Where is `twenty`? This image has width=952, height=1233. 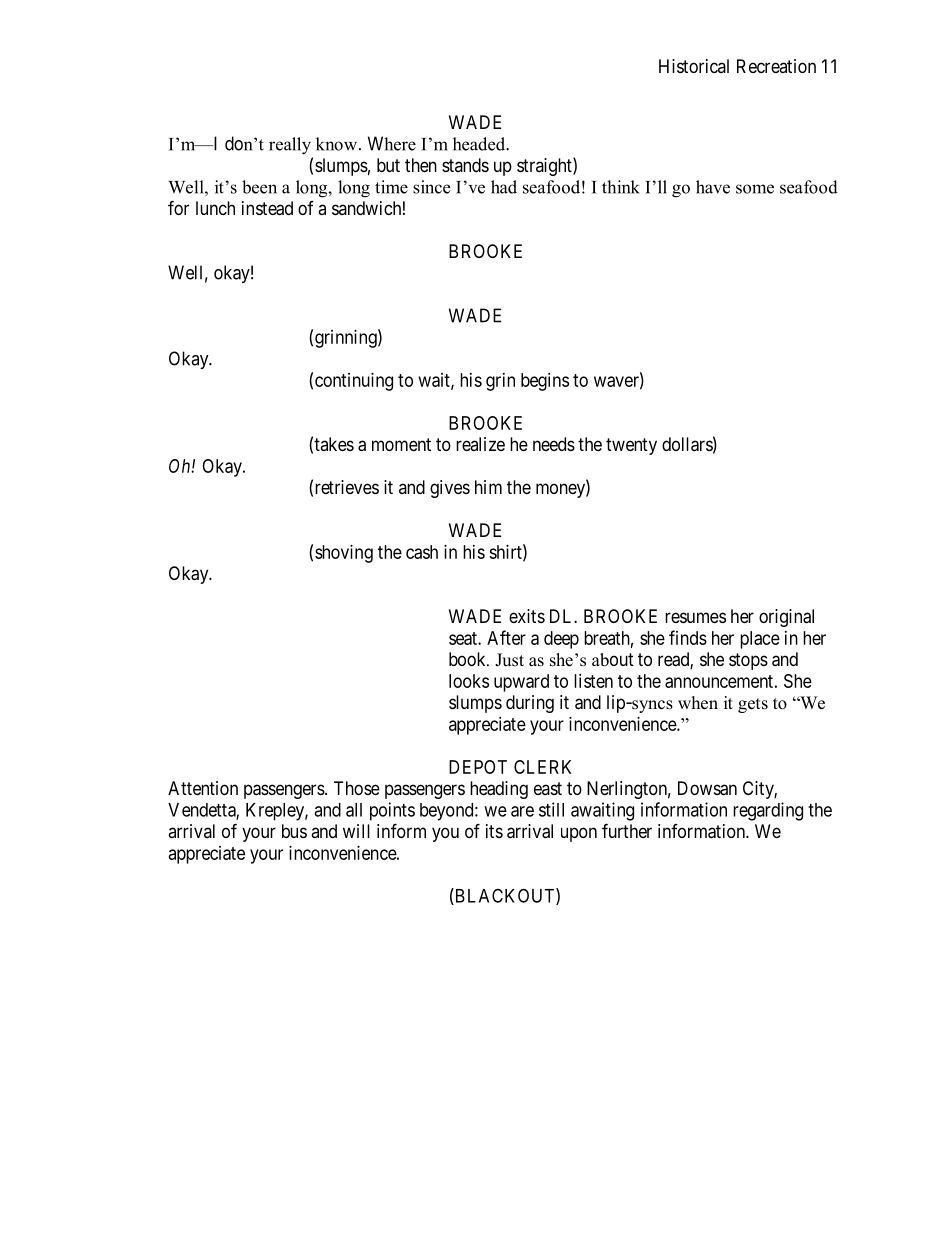
twenty is located at coordinates (631, 446).
